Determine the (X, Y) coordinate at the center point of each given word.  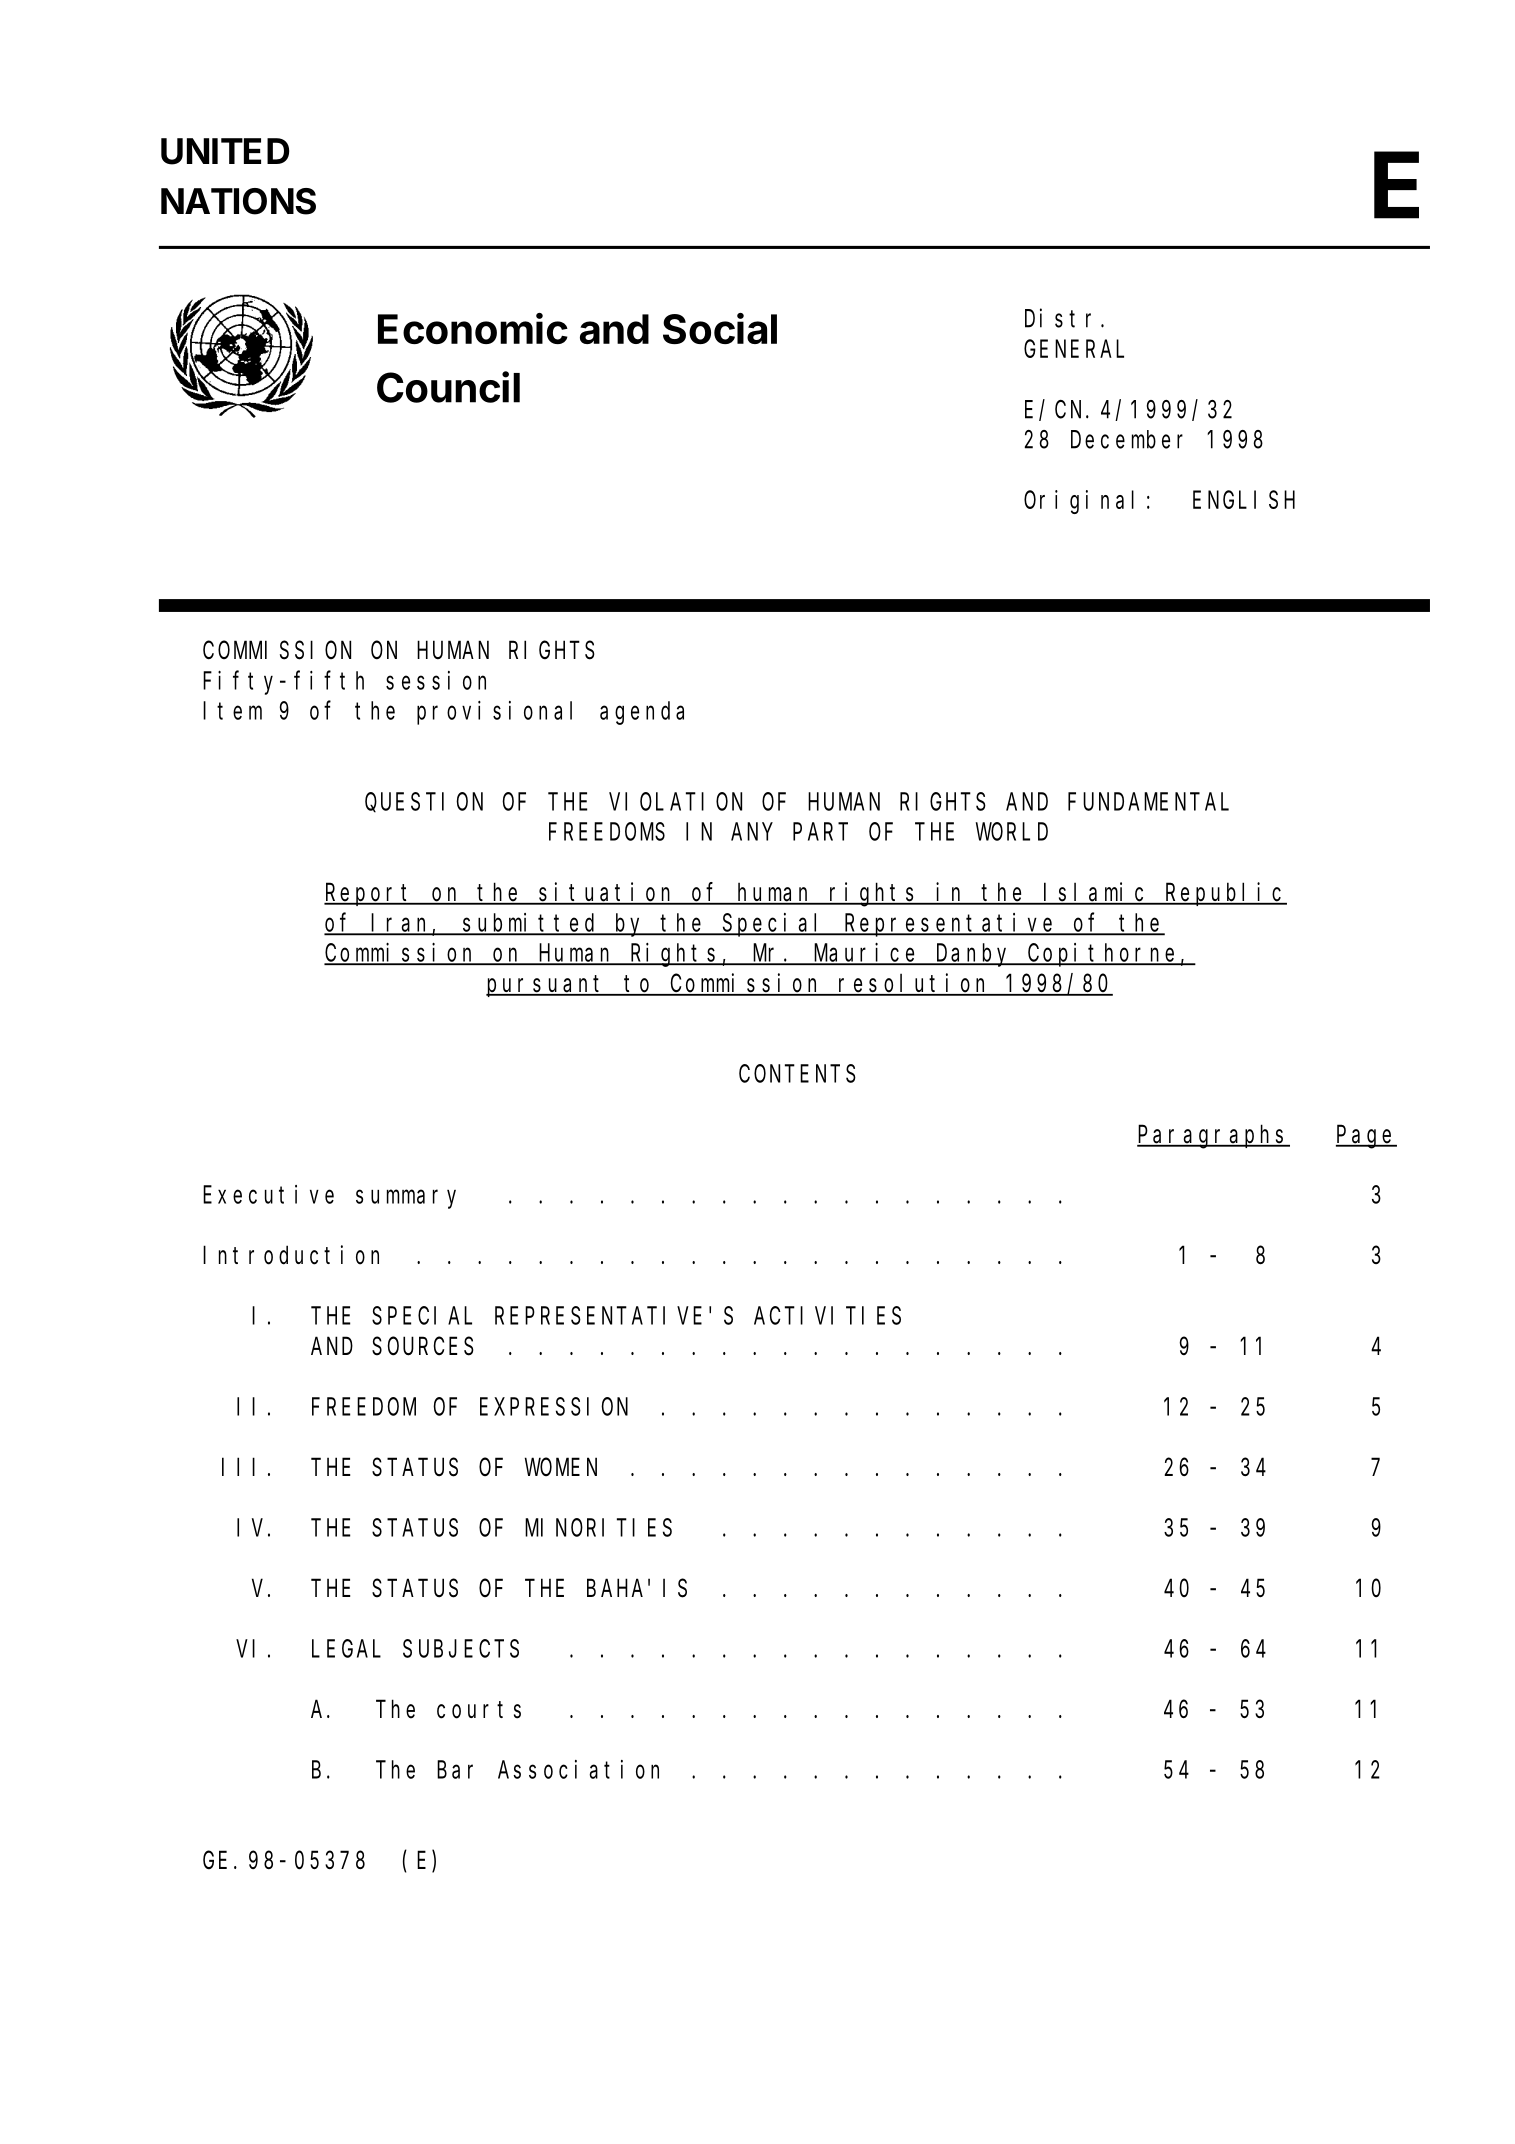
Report (370, 895)
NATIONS (238, 201)
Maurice (866, 953)
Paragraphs (1213, 1137)
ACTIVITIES (827, 1316)
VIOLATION (675, 802)
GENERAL (1074, 349)
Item (232, 711)
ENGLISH (1244, 500)
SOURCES (423, 1347)
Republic (1225, 894)
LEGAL (346, 1649)
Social (720, 328)
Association (578, 1769)
